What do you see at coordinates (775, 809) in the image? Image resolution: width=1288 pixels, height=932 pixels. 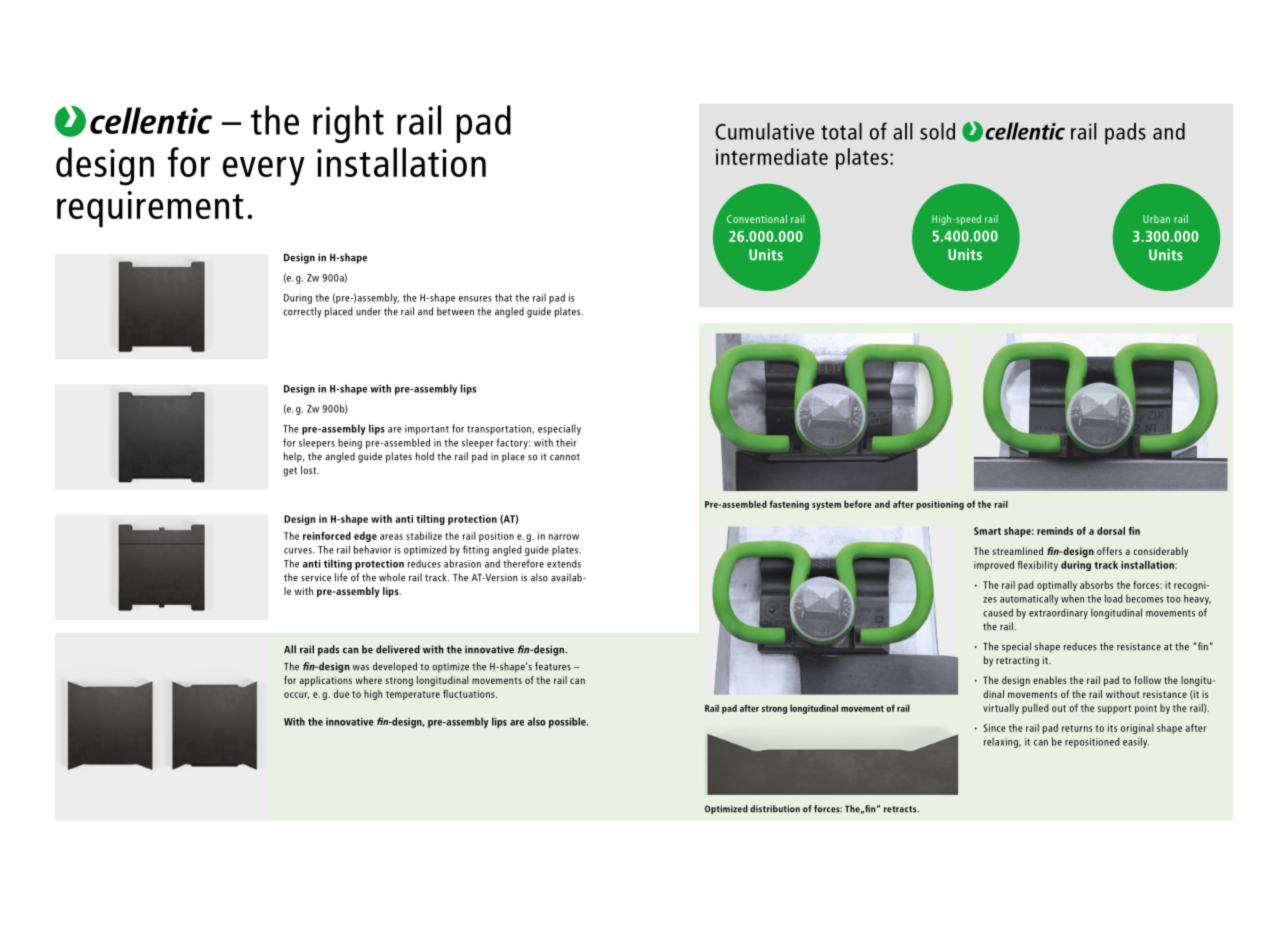 I see `distribution` at bounding box center [775, 809].
